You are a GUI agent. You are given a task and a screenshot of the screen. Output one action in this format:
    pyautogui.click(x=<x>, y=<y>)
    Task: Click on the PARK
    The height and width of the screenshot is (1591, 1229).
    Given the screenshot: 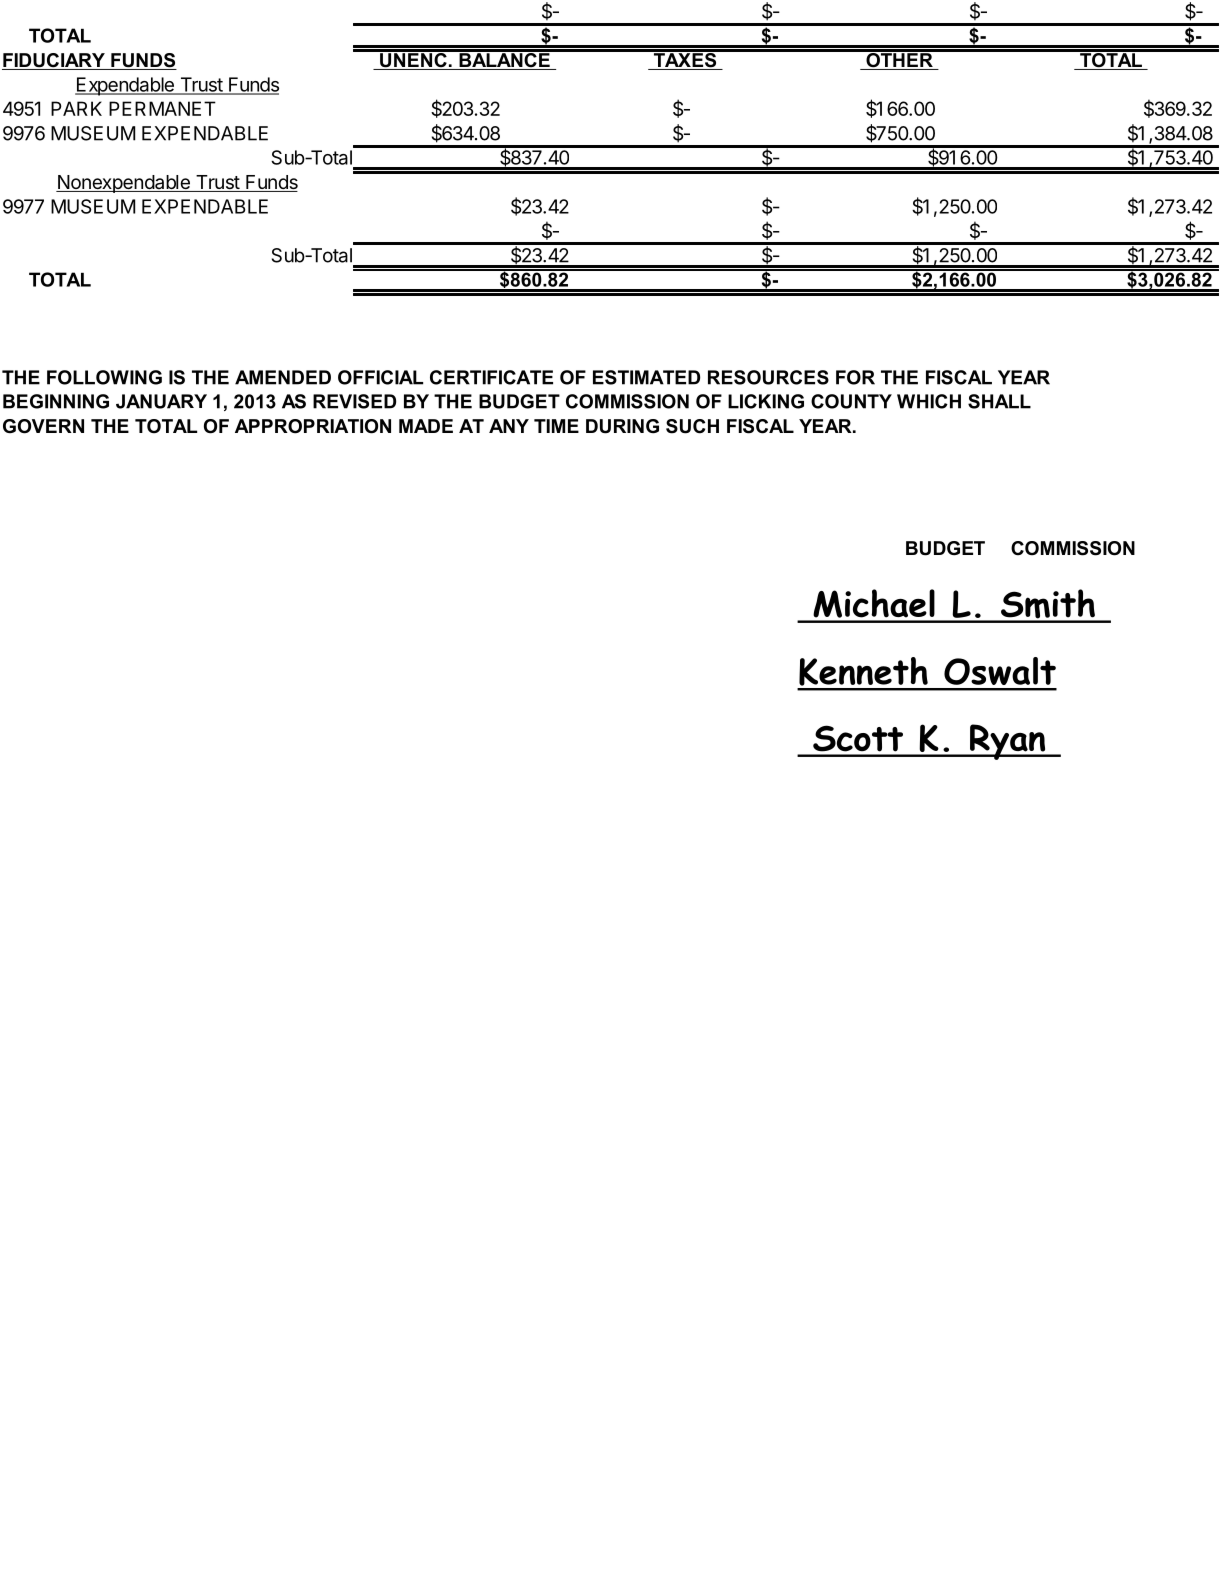 What is the action you would take?
    pyautogui.click(x=76, y=108)
